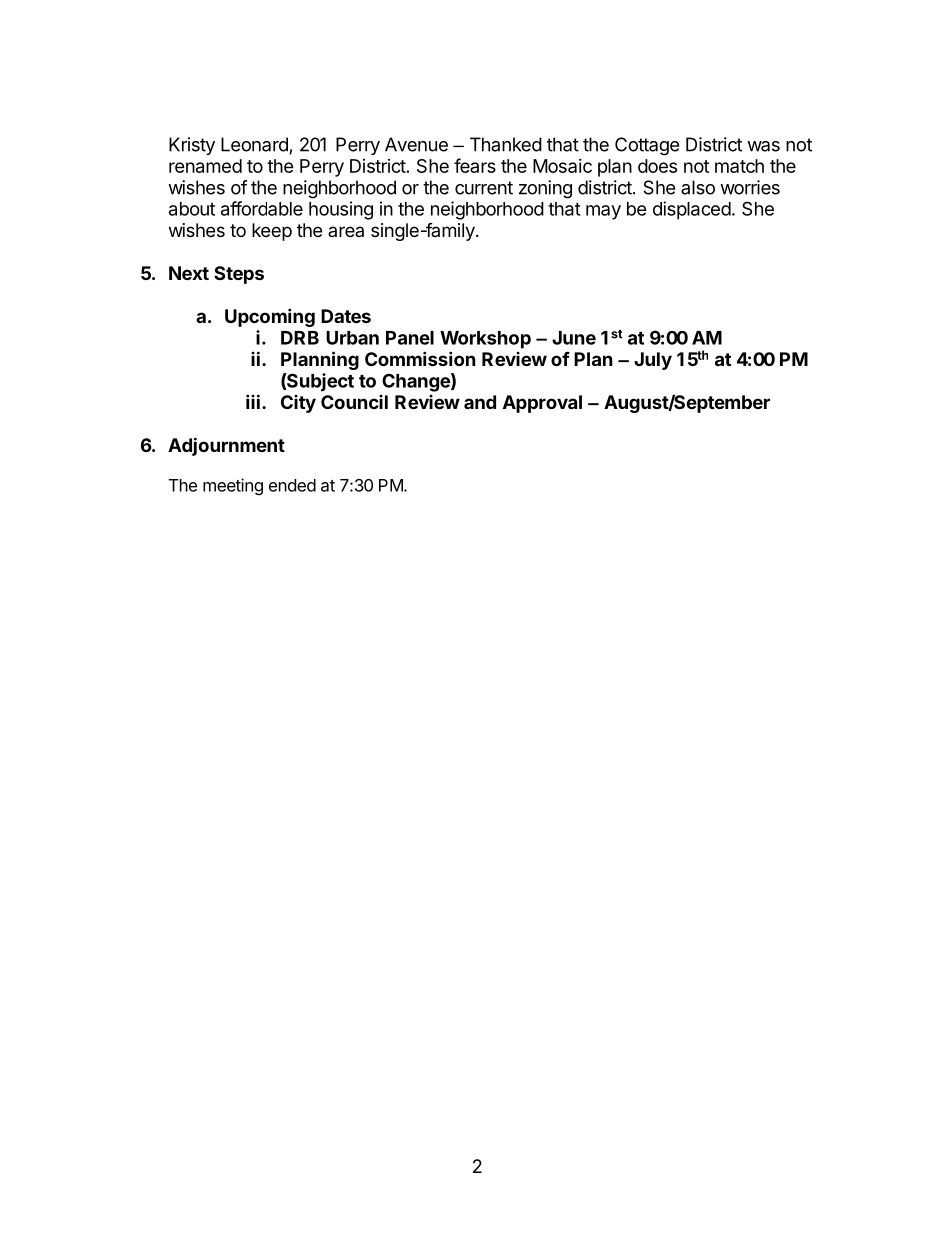  Describe the element at coordinates (485, 340) in the screenshot. I see `Workshop` at that location.
